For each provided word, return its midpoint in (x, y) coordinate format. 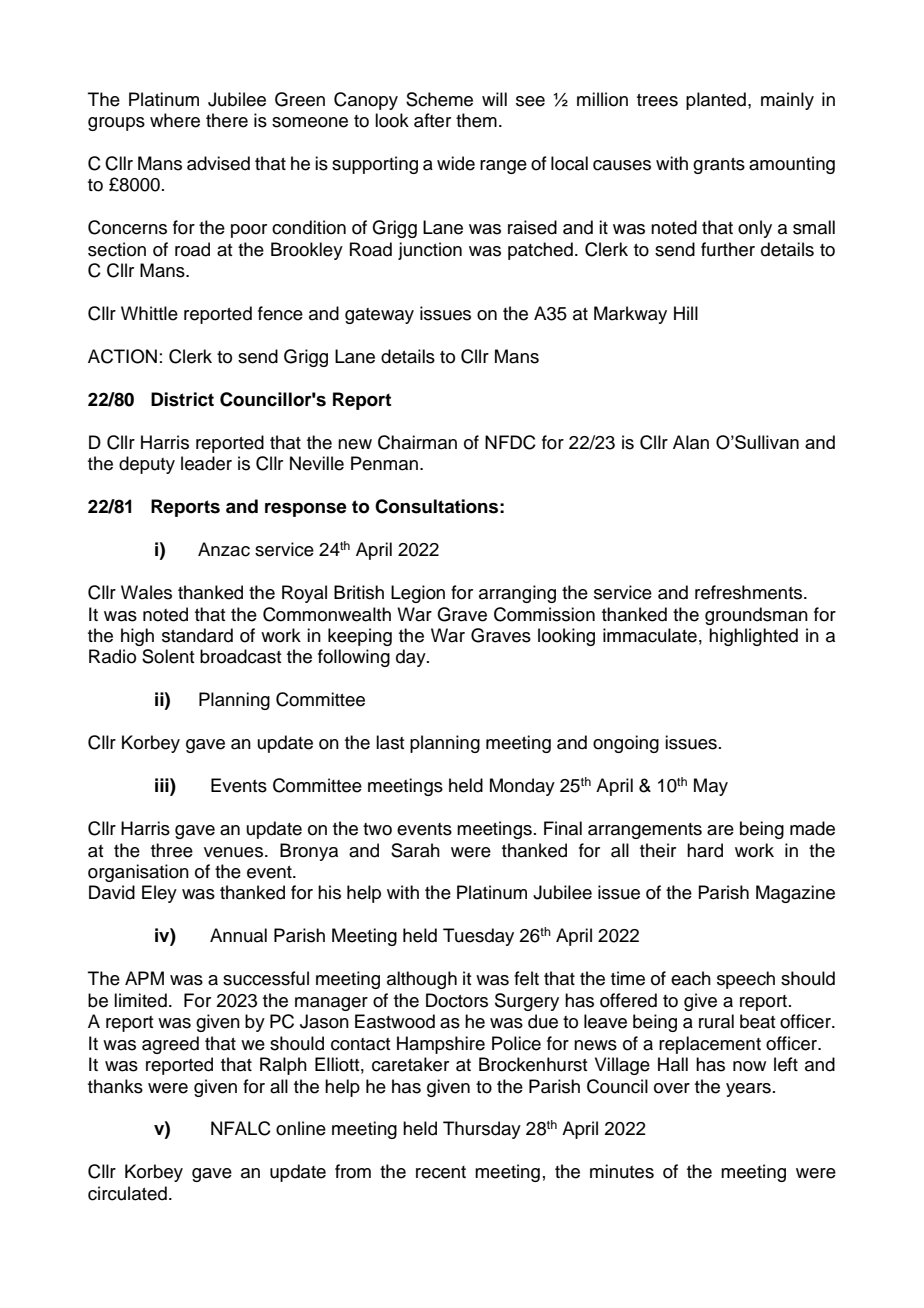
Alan (691, 442)
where (175, 120)
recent (441, 1172)
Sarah (415, 850)
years (748, 1090)
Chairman (417, 442)
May (711, 787)
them (476, 120)
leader (206, 463)
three (172, 850)
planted (716, 101)
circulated (127, 1193)
